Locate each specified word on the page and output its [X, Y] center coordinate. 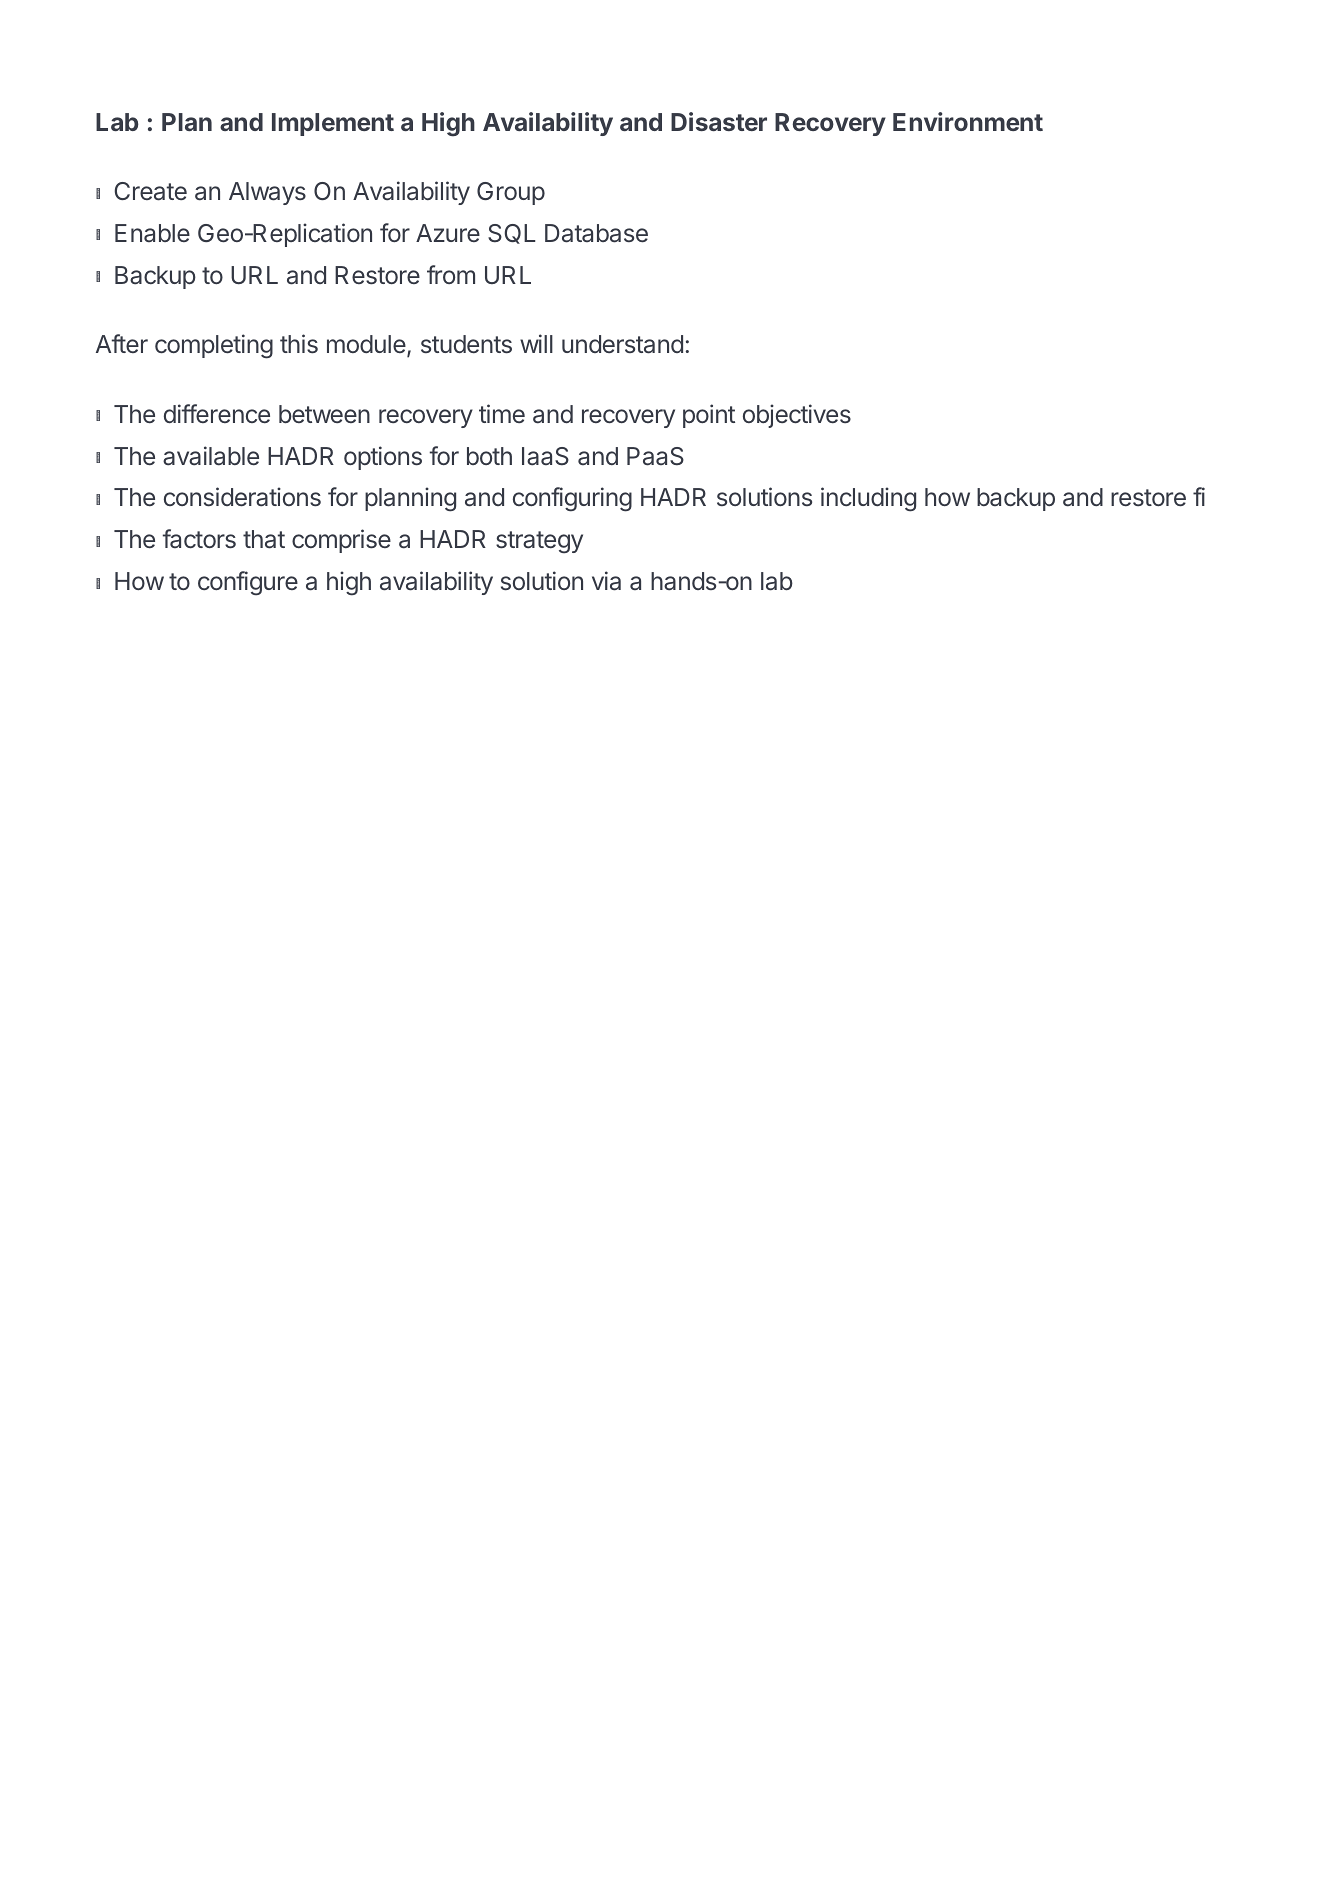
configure [248, 583]
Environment [968, 121]
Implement [333, 124]
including [868, 499]
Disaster [719, 121]
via [606, 581]
